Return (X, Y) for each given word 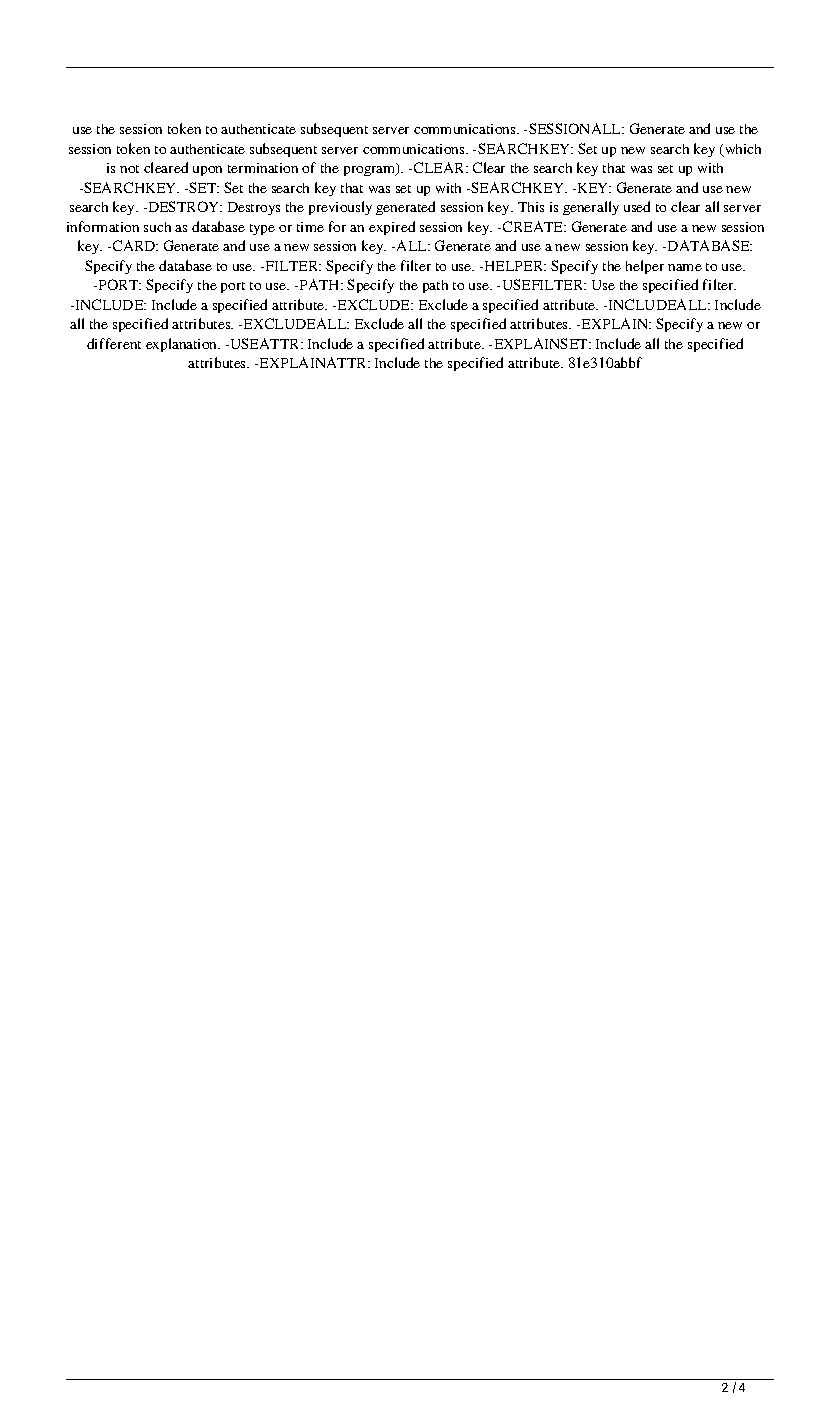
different (114, 343)
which (742, 150)
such (157, 227)
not (129, 169)
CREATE (534, 226)
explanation (183, 345)
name (685, 267)
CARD (135, 245)
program (371, 170)
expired (392, 228)
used (637, 206)
